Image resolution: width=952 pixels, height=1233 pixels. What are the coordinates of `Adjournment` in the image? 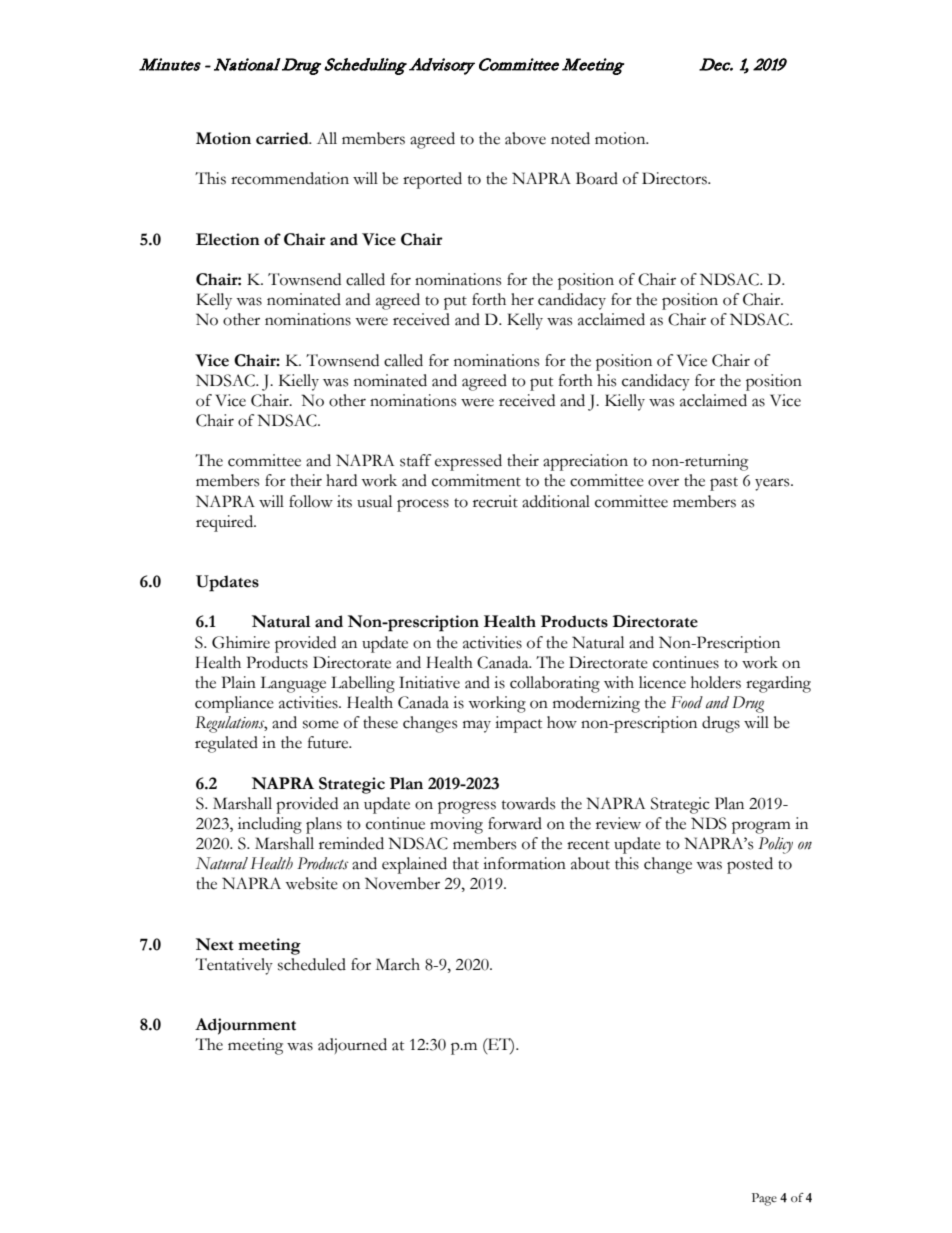 It's located at (245, 1026).
